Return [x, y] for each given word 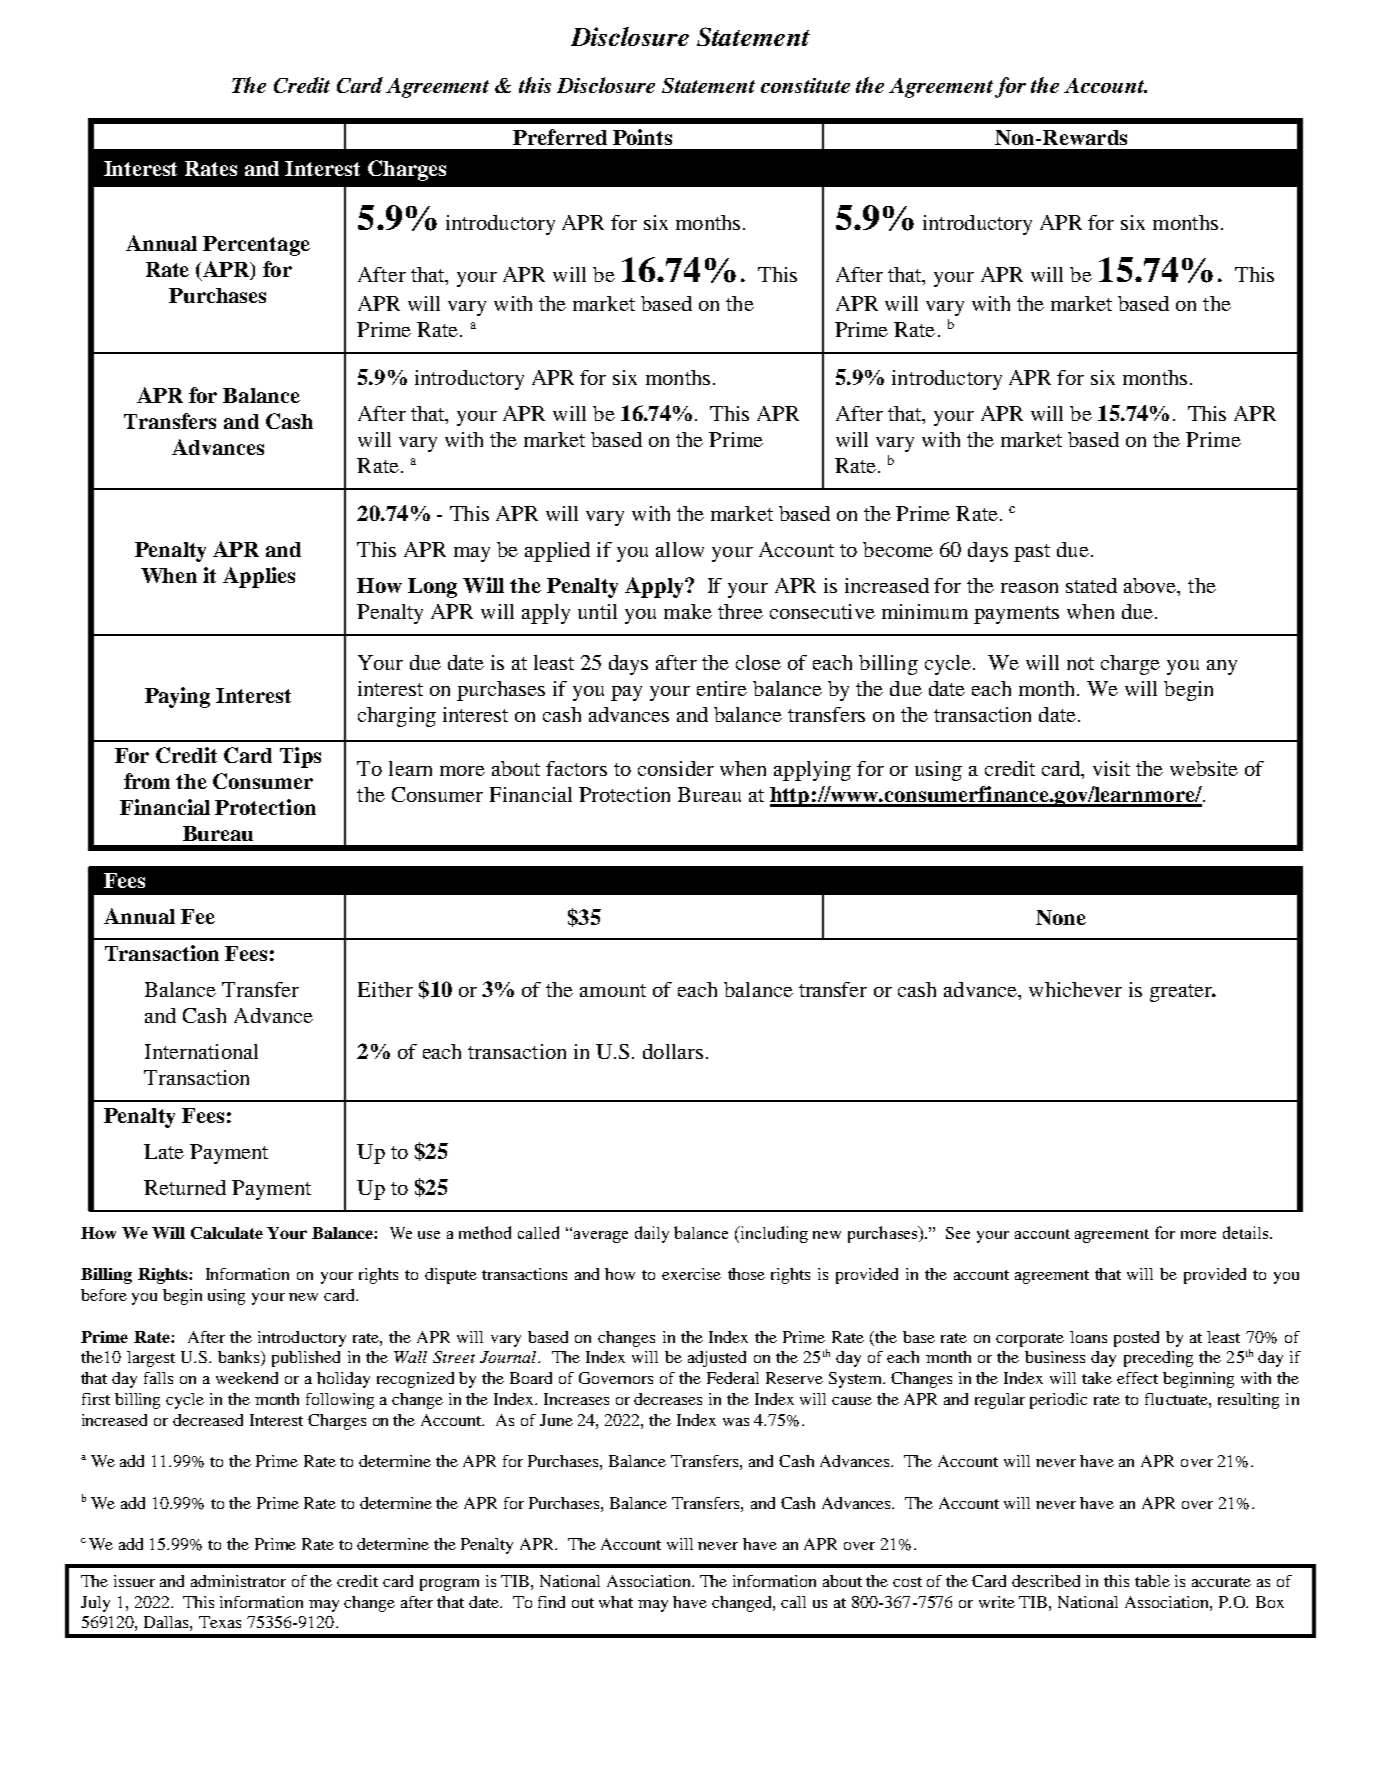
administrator [238, 1581]
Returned [185, 1187]
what [616, 1602]
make [688, 611]
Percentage [256, 246]
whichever [1075, 989]
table [1152, 1581]
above [1151, 587]
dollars [673, 1051]
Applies [259, 577]
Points [642, 137]
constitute [805, 85]
